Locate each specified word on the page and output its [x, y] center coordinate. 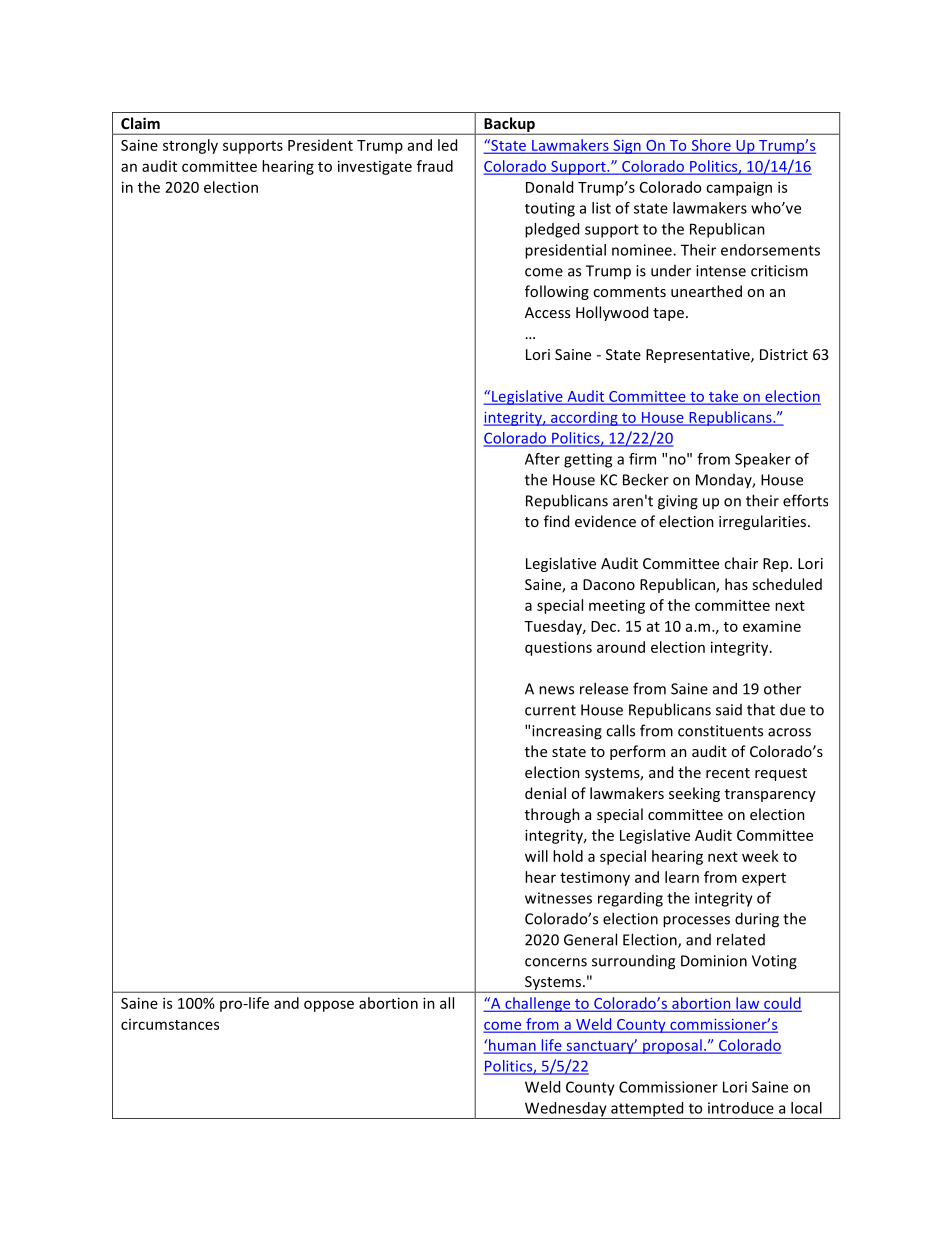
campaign [739, 188]
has [736, 584]
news [556, 690]
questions [558, 648]
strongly [190, 146]
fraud [435, 166]
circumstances [170, 1024]
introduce [741, 1108]
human [512, 1046]
